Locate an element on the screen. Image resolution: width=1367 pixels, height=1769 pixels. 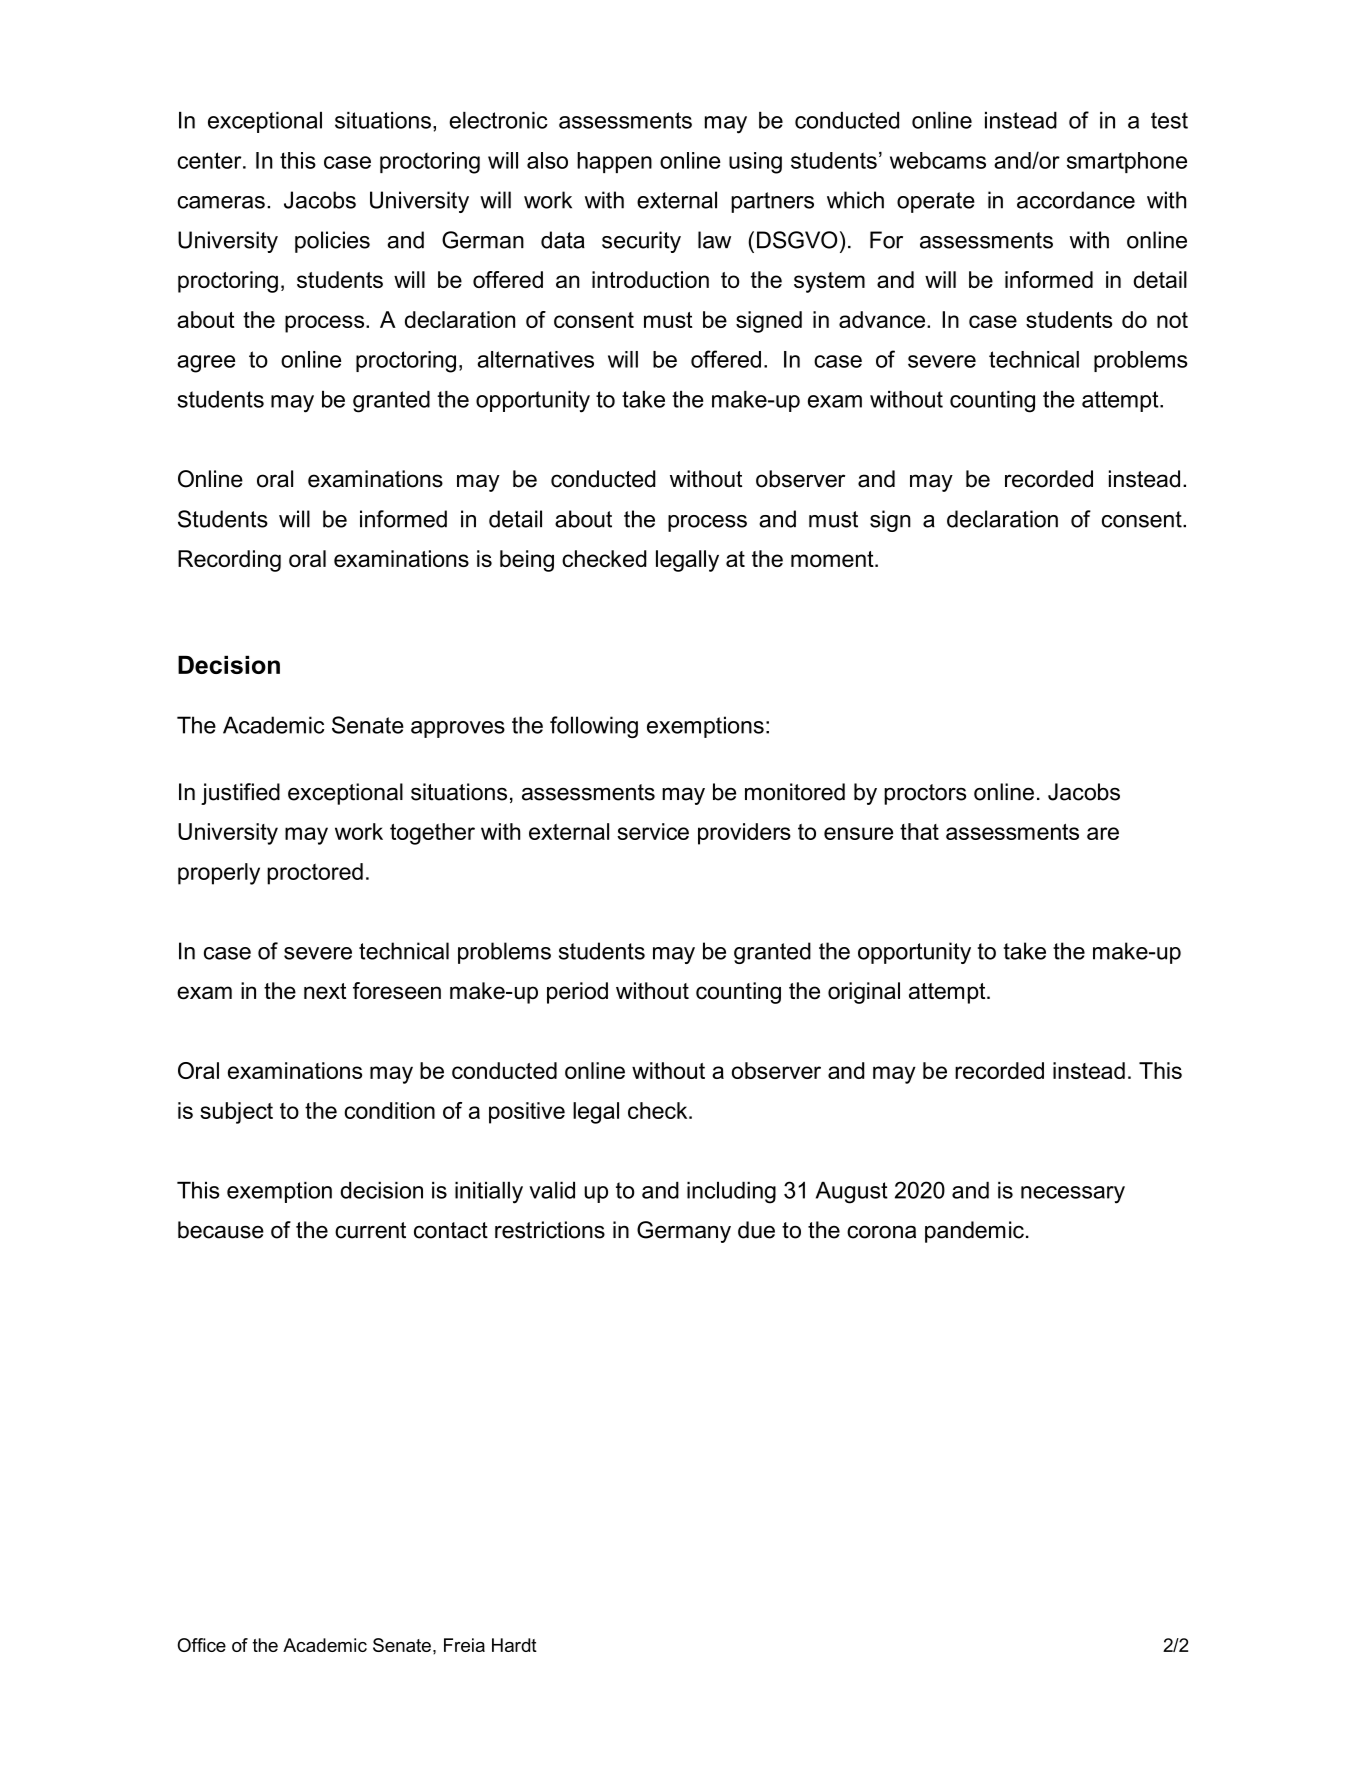
justified is located at coordinates (240, 794).
